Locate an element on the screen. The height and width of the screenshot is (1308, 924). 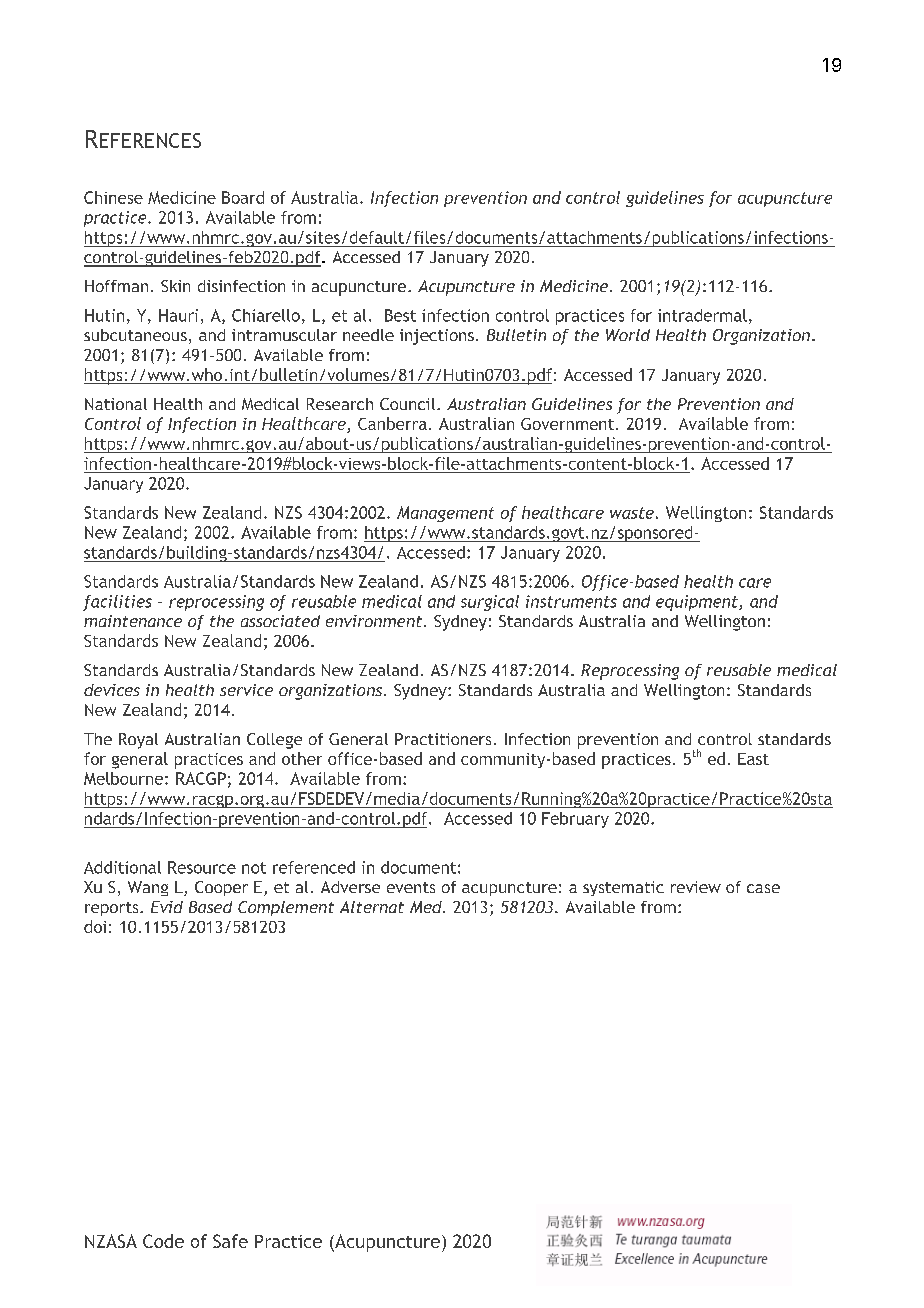
environment is located at coordinates (375, 621).
